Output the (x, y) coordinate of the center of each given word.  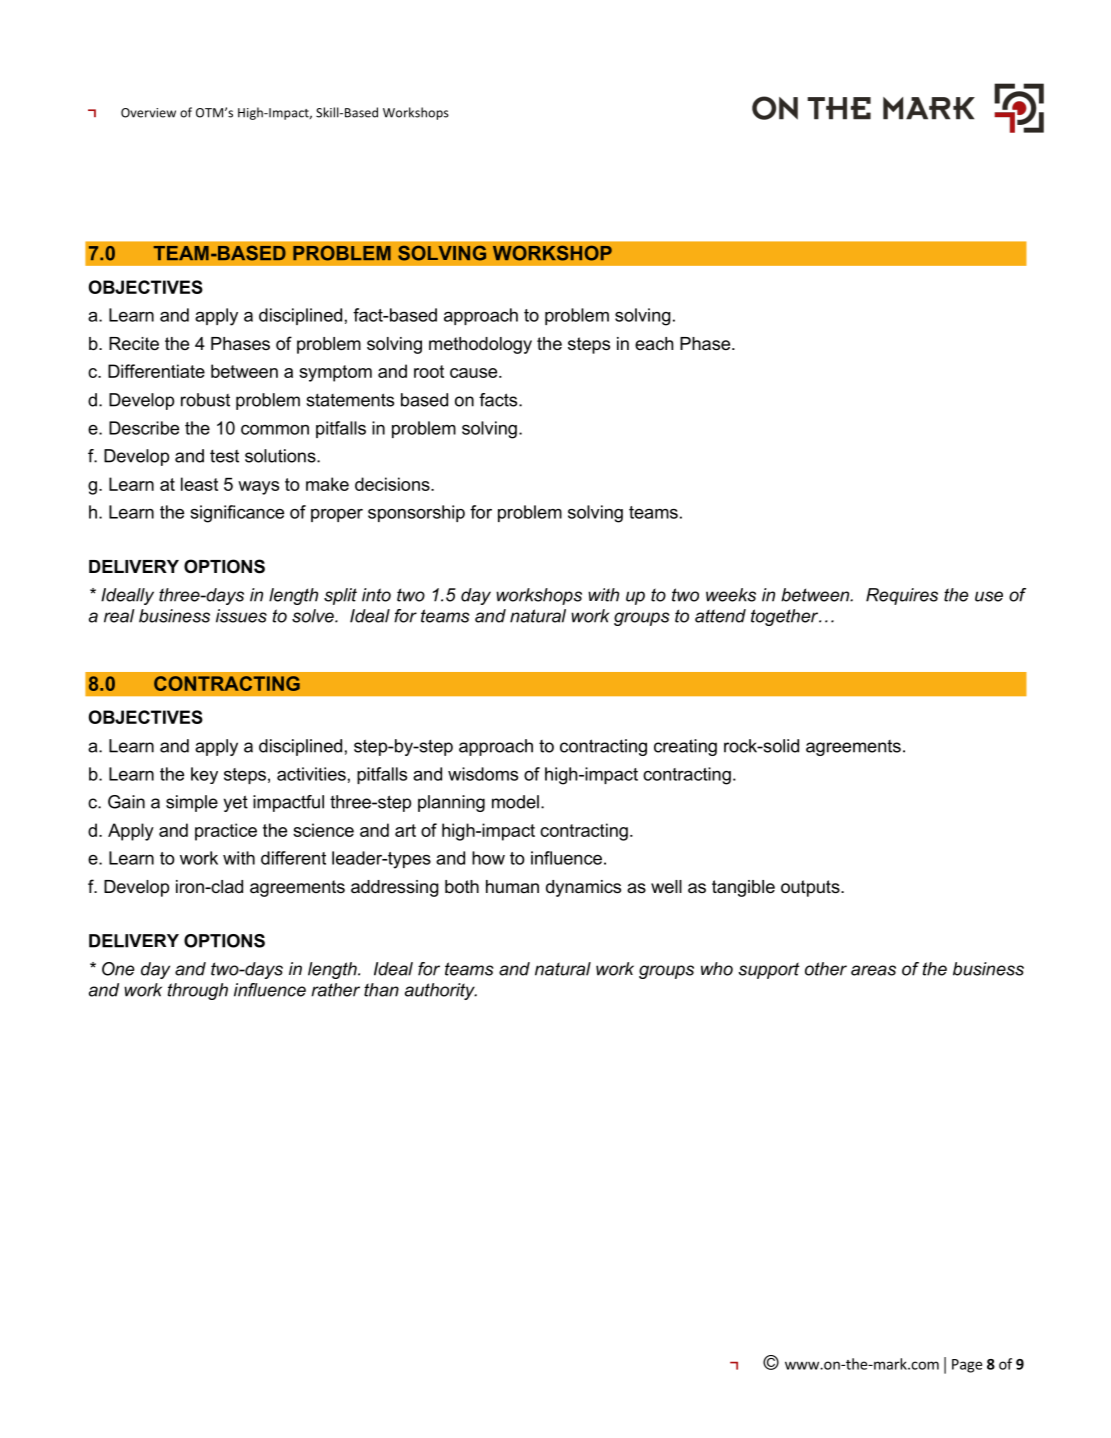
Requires (902, 596)
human (512, 886)
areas (873, 970)
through (198, 991)
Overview (148, 113)
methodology (480, 345)
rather (335, 990)
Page (967, 1366)
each (654, 343)
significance (237, 514)
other (826, 969)
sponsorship (416, 513)
